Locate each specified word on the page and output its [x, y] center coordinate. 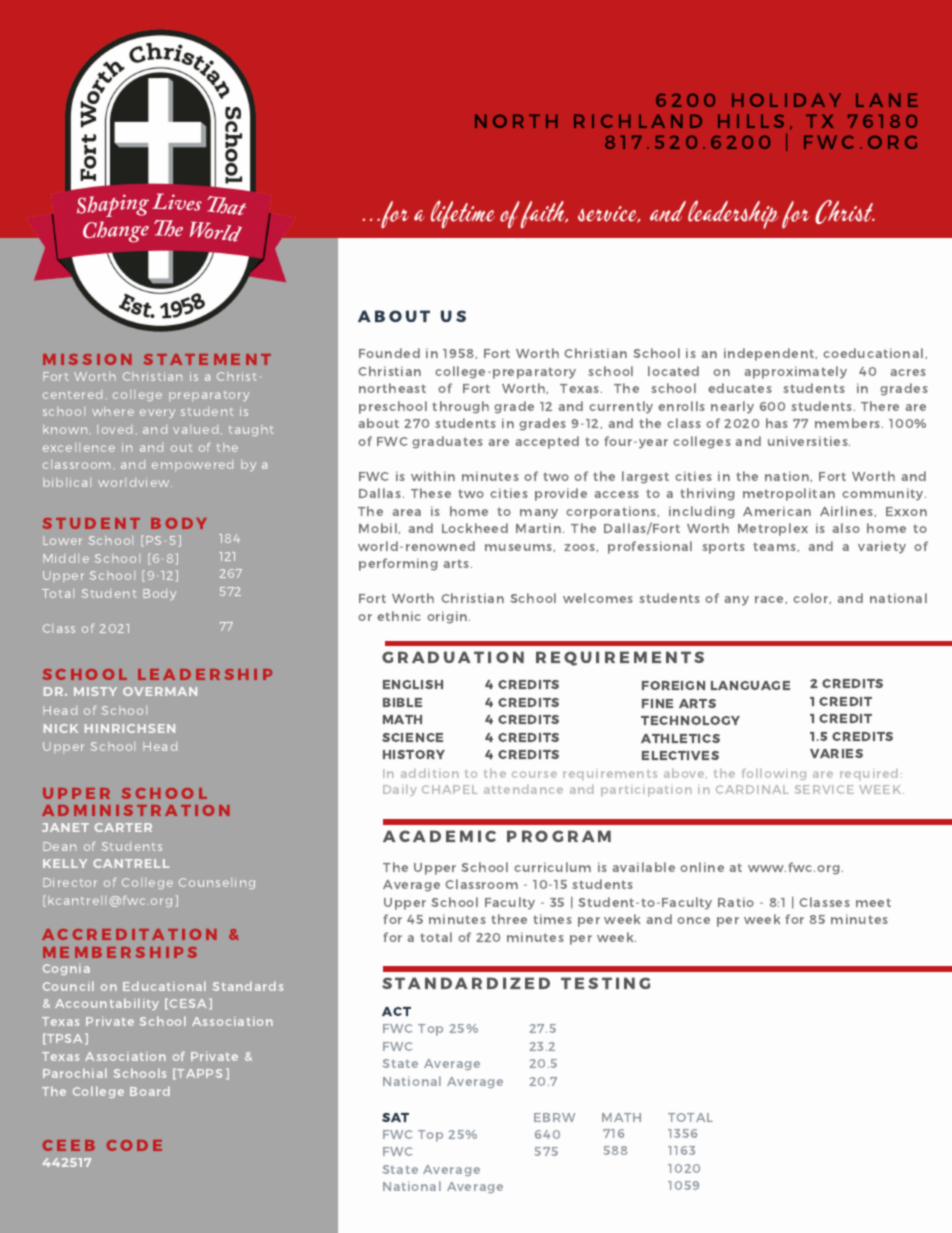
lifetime [463, 214]
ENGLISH [413, 684]
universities [809, 441]
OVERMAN [160, 691]
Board [150, 1091]
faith [544, 214]
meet [873, 902]
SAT [395, 1117]
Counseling [217, 883]
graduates [447, 442]
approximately [796, 372]
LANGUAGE [750, 685]
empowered [192, 465]
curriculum [552, 867]
